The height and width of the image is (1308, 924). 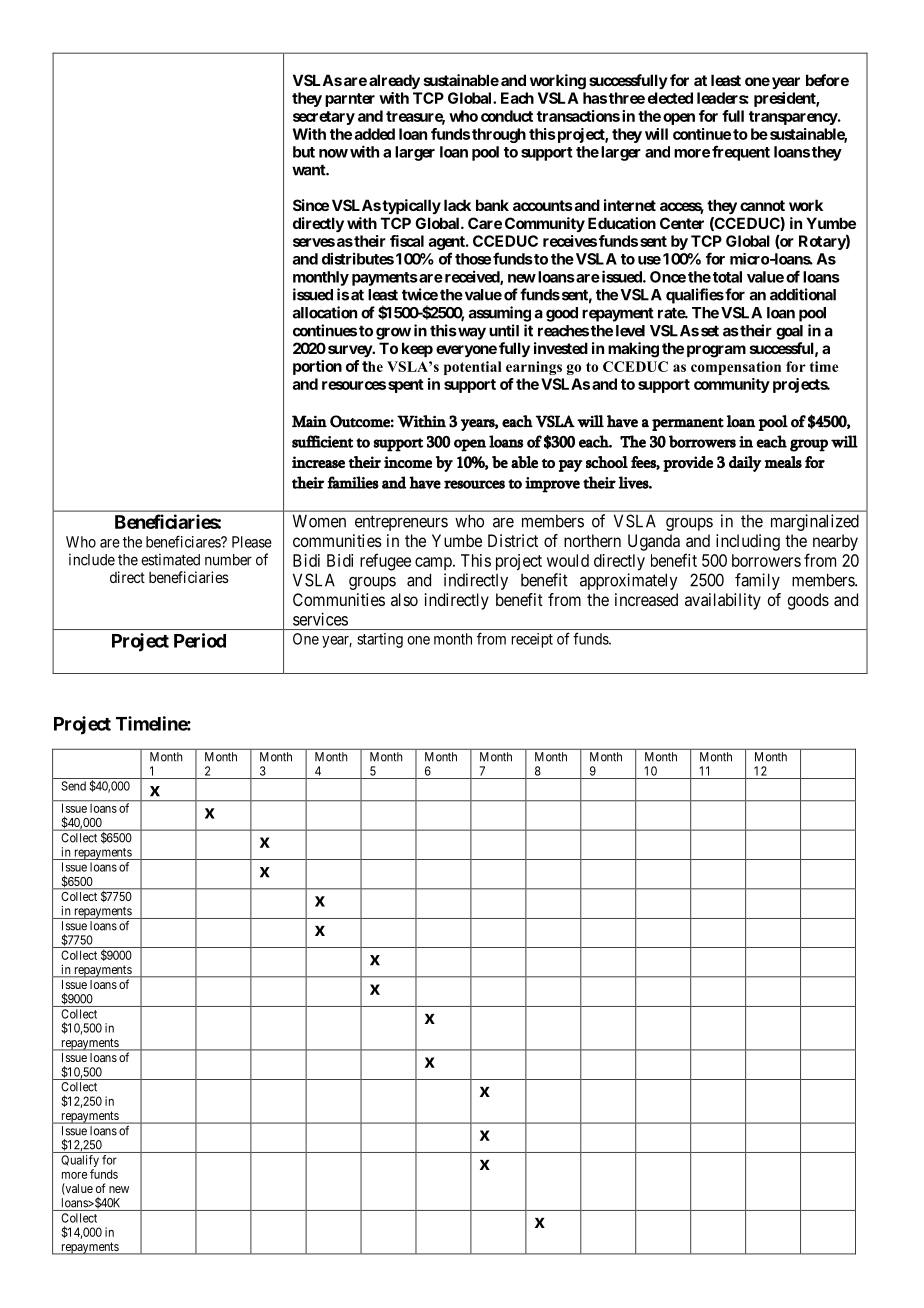 What do you see at coordinates (73, 786) in the image?
I see `Send` at bounding box center [73, 786].
